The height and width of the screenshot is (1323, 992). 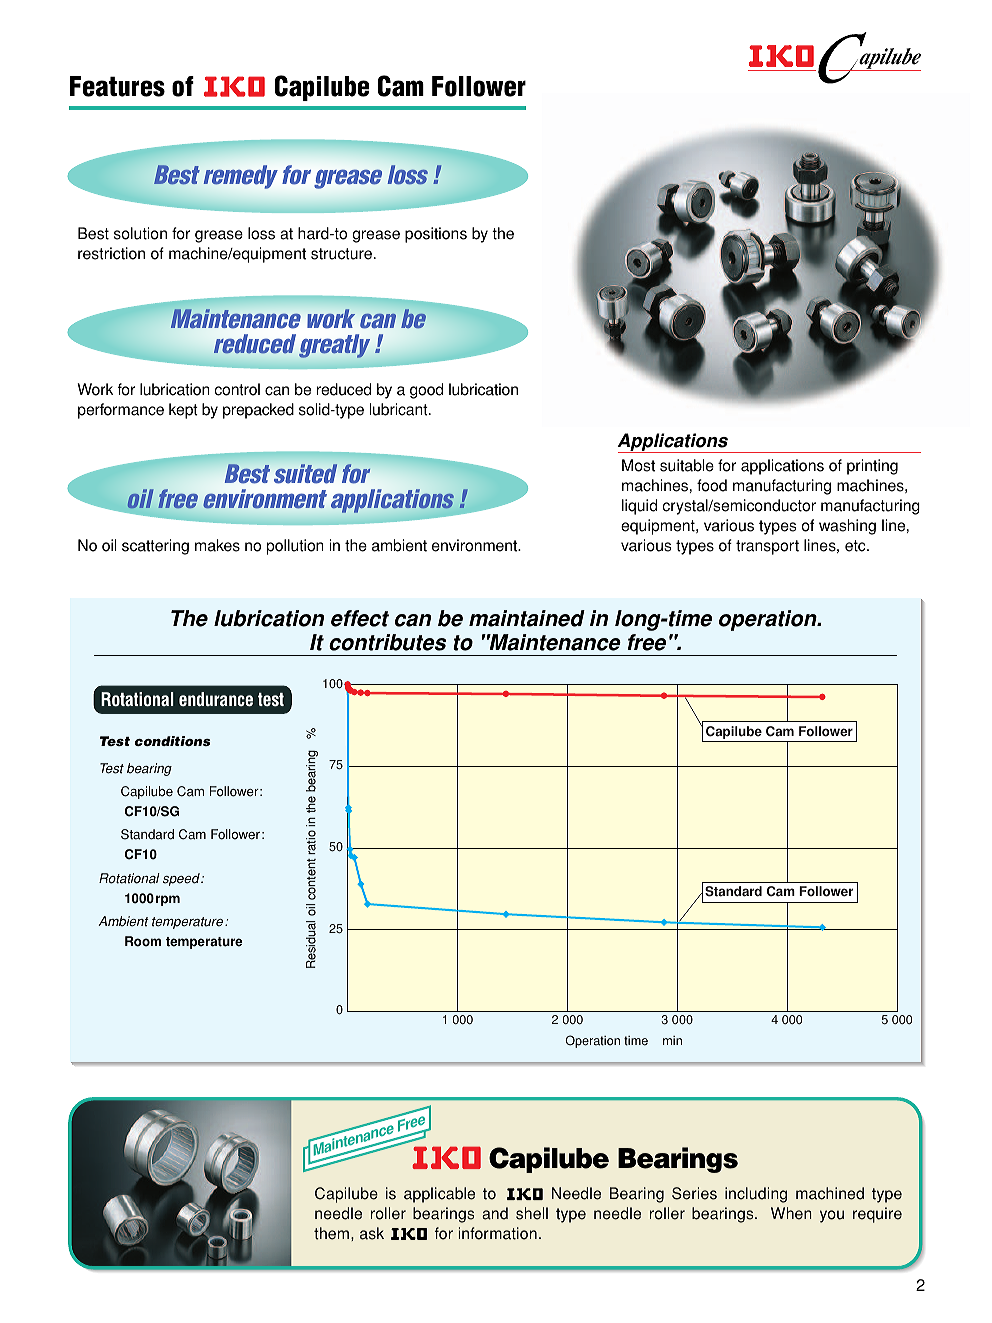 I want to click on transport, so click(x=767, y=547).
